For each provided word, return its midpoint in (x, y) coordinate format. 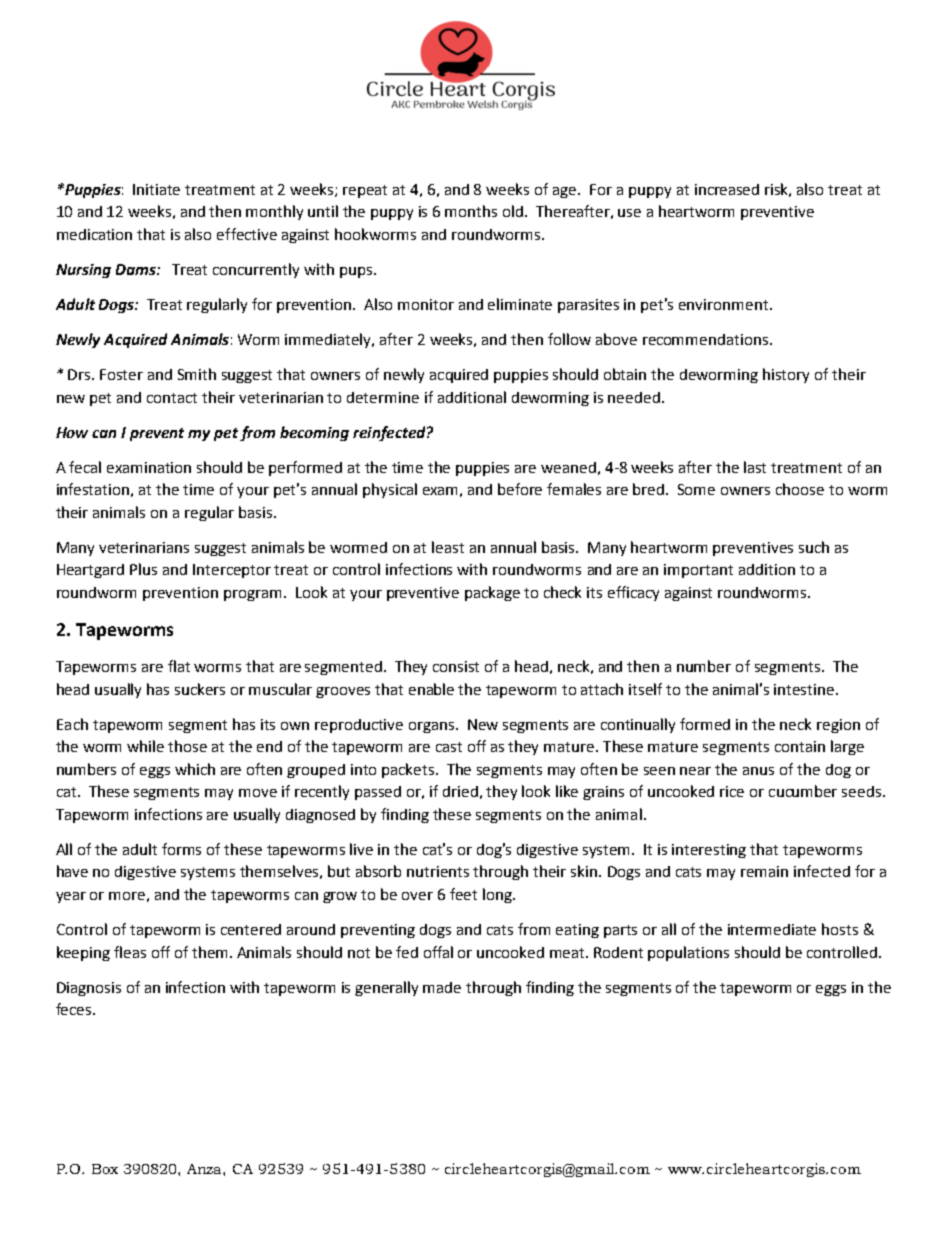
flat (179, 666)
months (471, 211)
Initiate (156, 189)
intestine (805, 689)
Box (105, 1169)
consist (456, 666)
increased (727, 189)
